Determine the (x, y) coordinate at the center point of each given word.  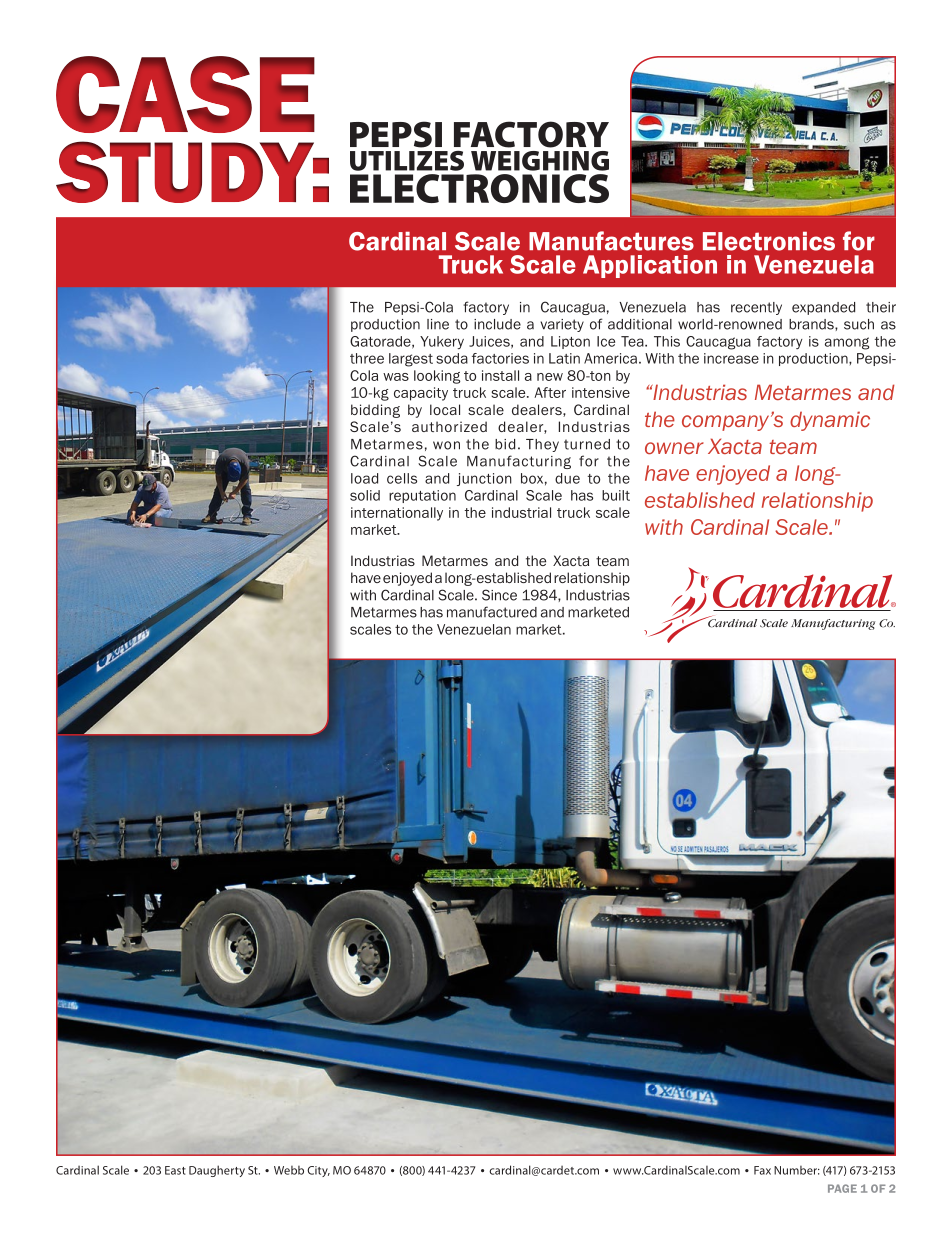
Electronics (769, 241)
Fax (762, 1170)
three (367, 358)
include (497, 324)
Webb (289, 1170)
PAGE (842, 1188)
